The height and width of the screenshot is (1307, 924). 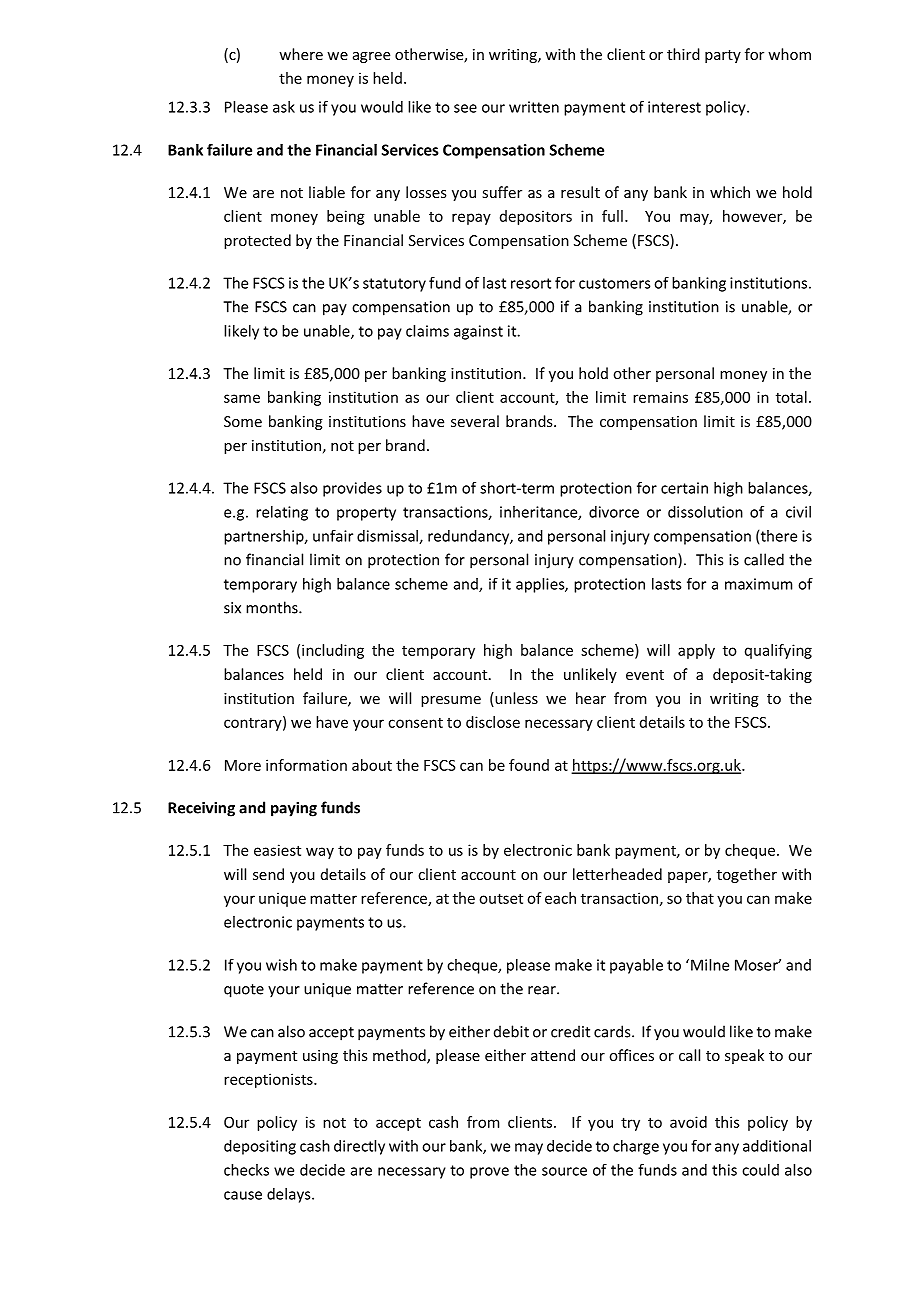 I want to click on apply, so click(x=696, y=651).
